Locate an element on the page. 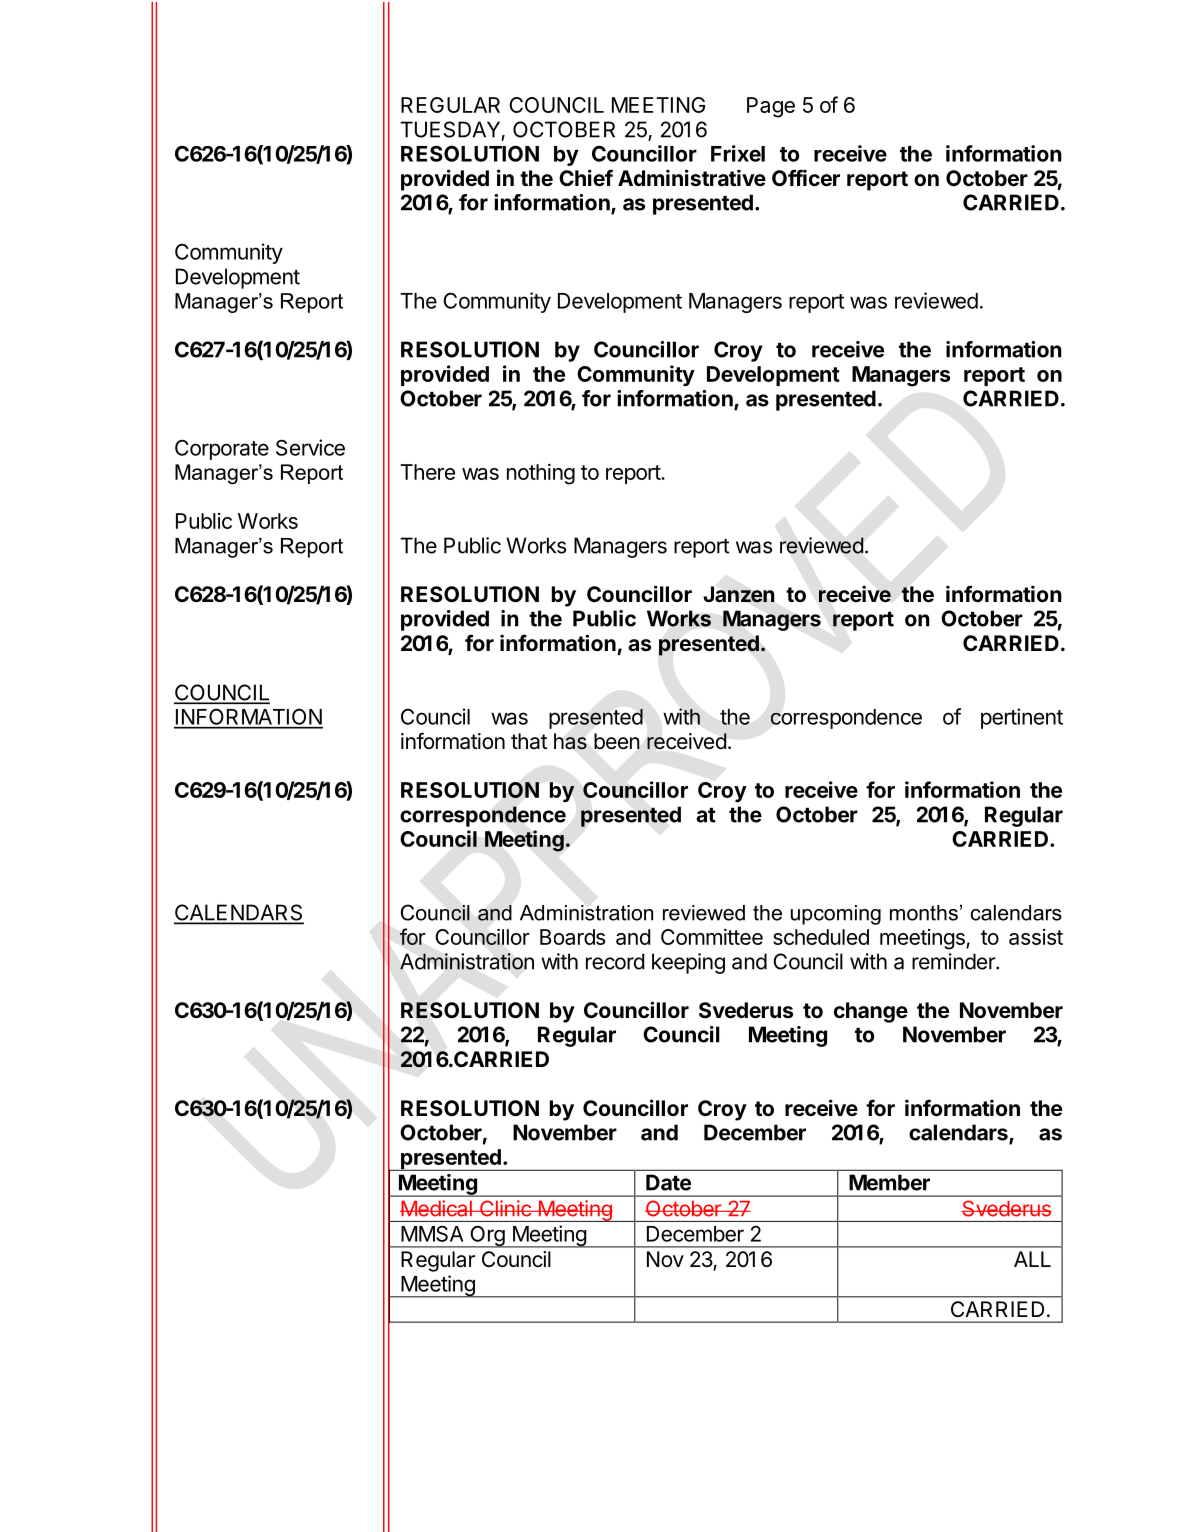 This page has width=1184, height=1532. Chief is located at coordinates (586, 178).
